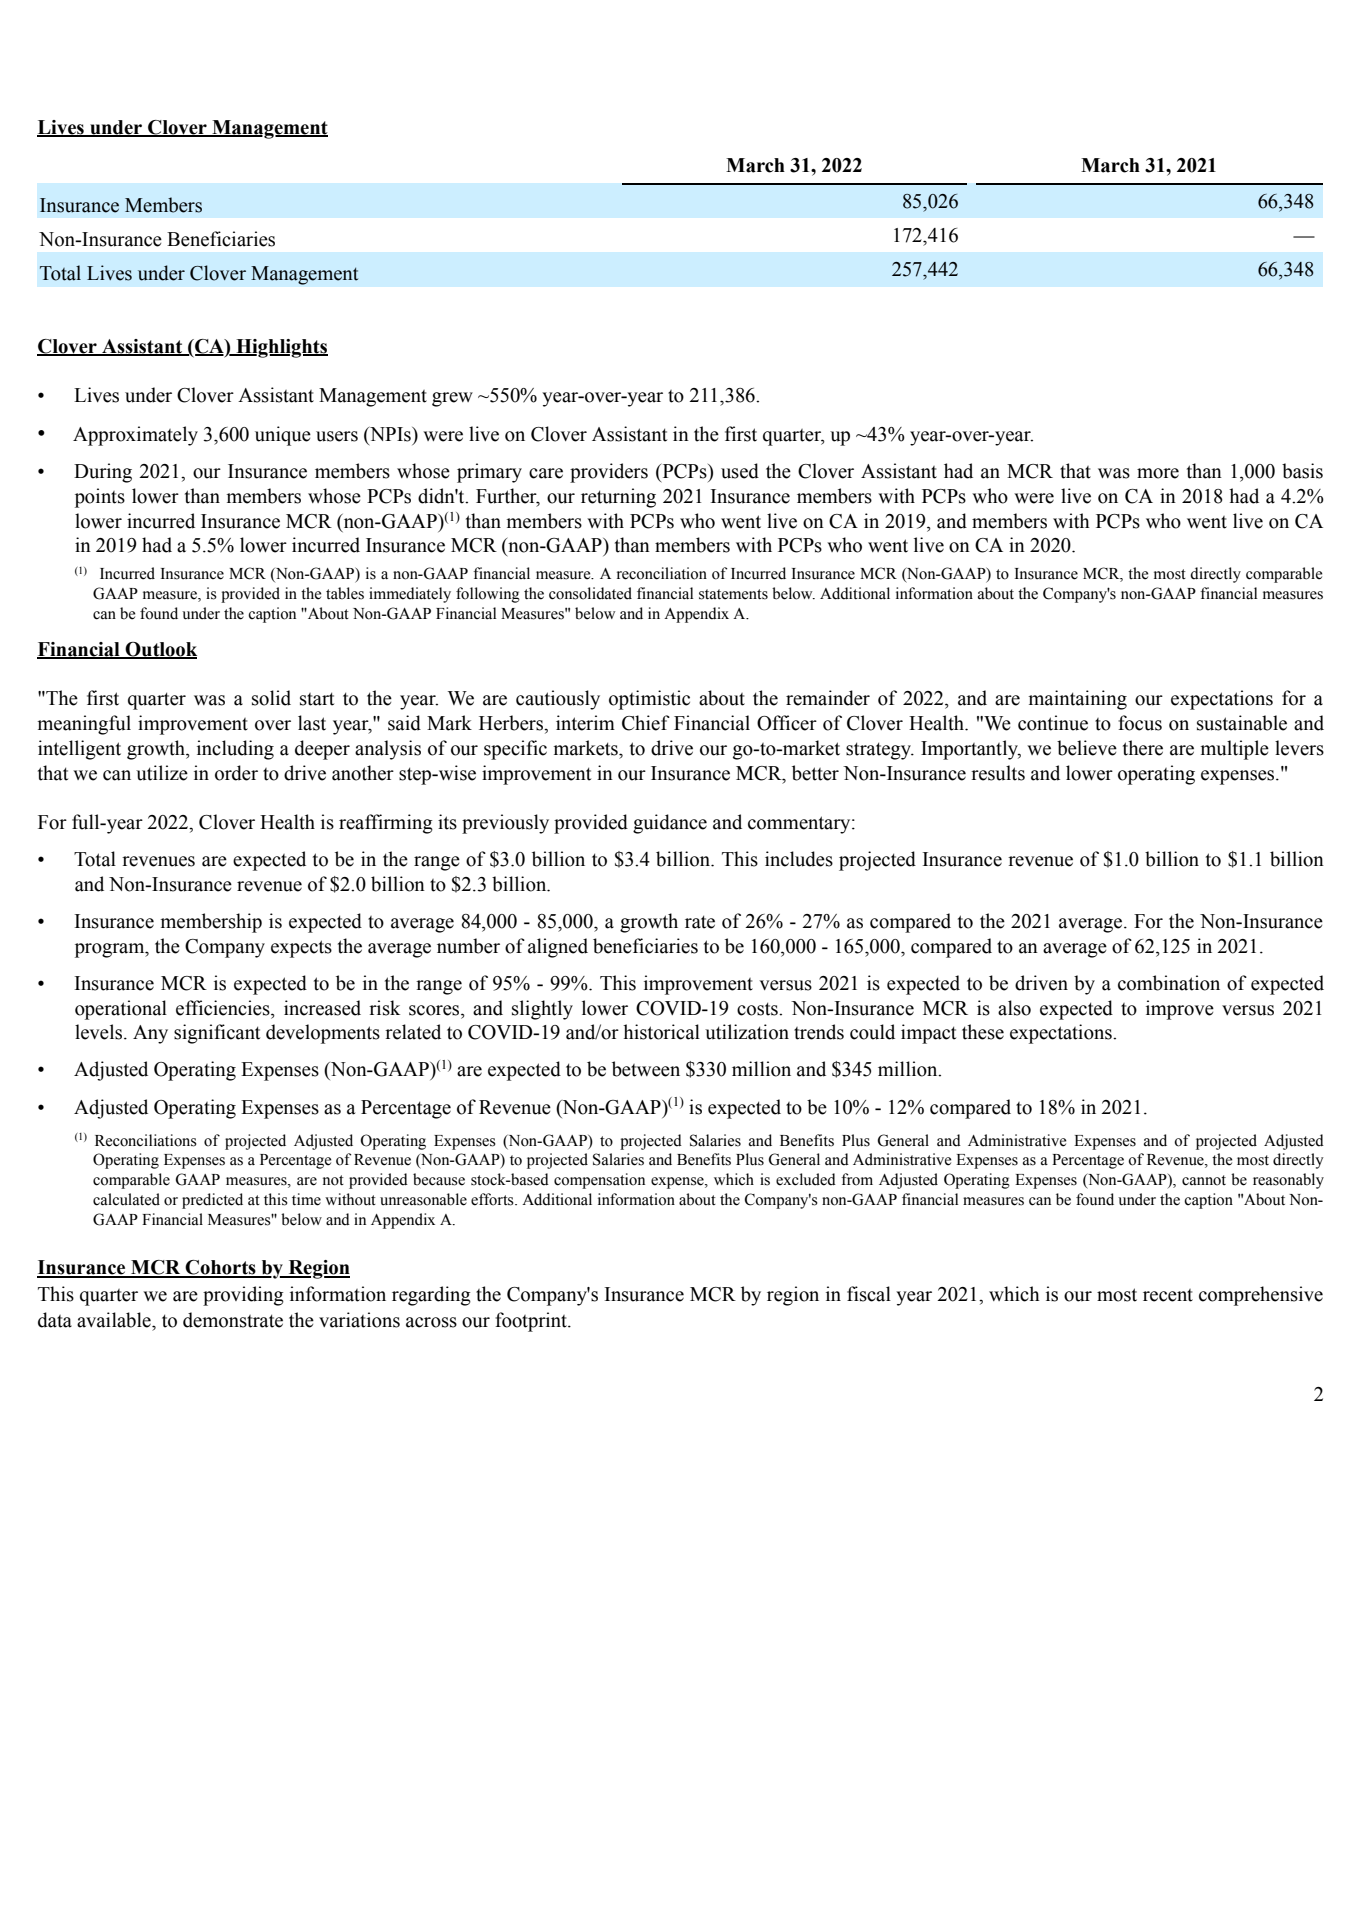 This image has height=1928, width=1363. Describe the element at coordinates (243, 1296) in the image. I see `providing` at that location.
